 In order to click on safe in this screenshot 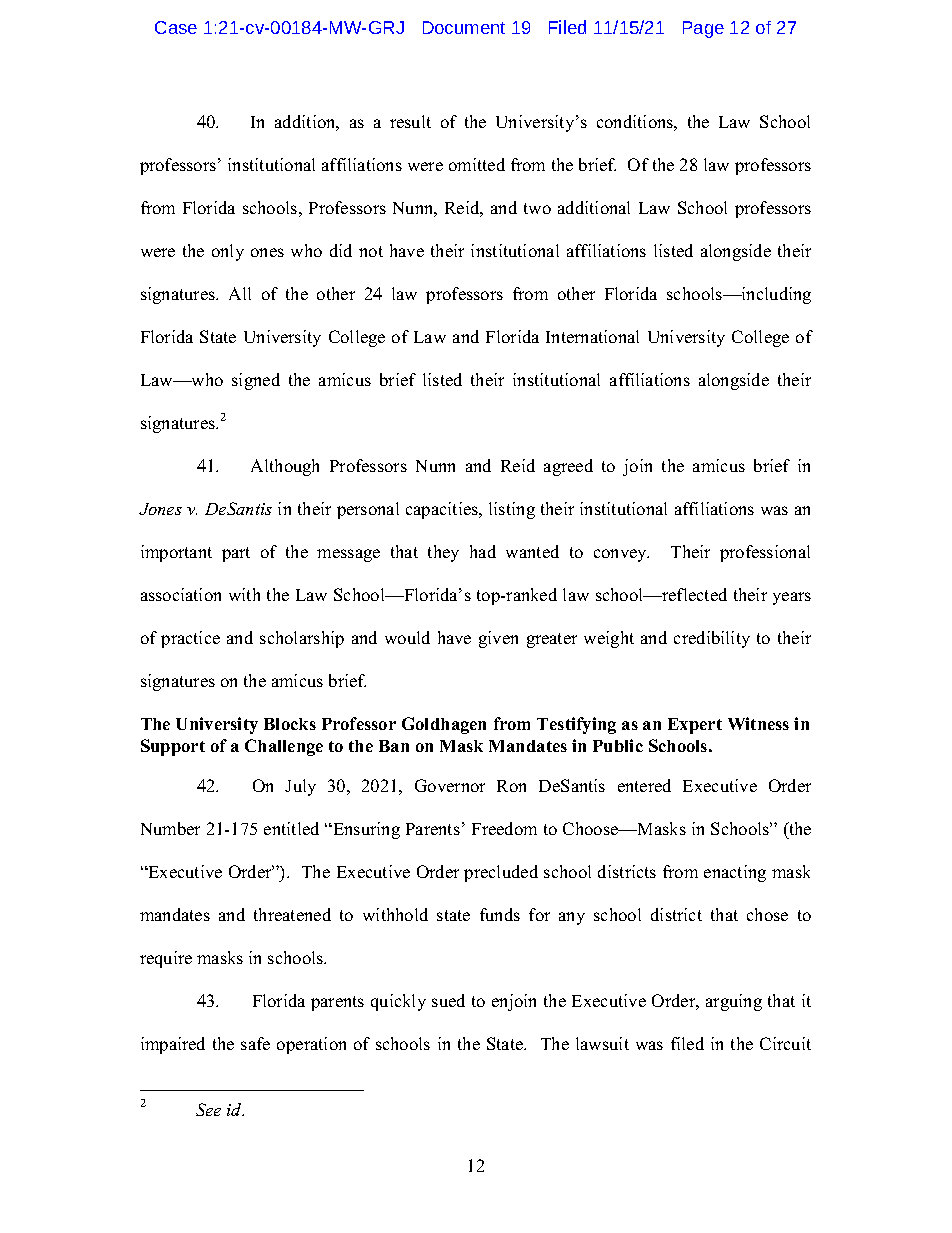, I will do `click(255, 1043)`.
